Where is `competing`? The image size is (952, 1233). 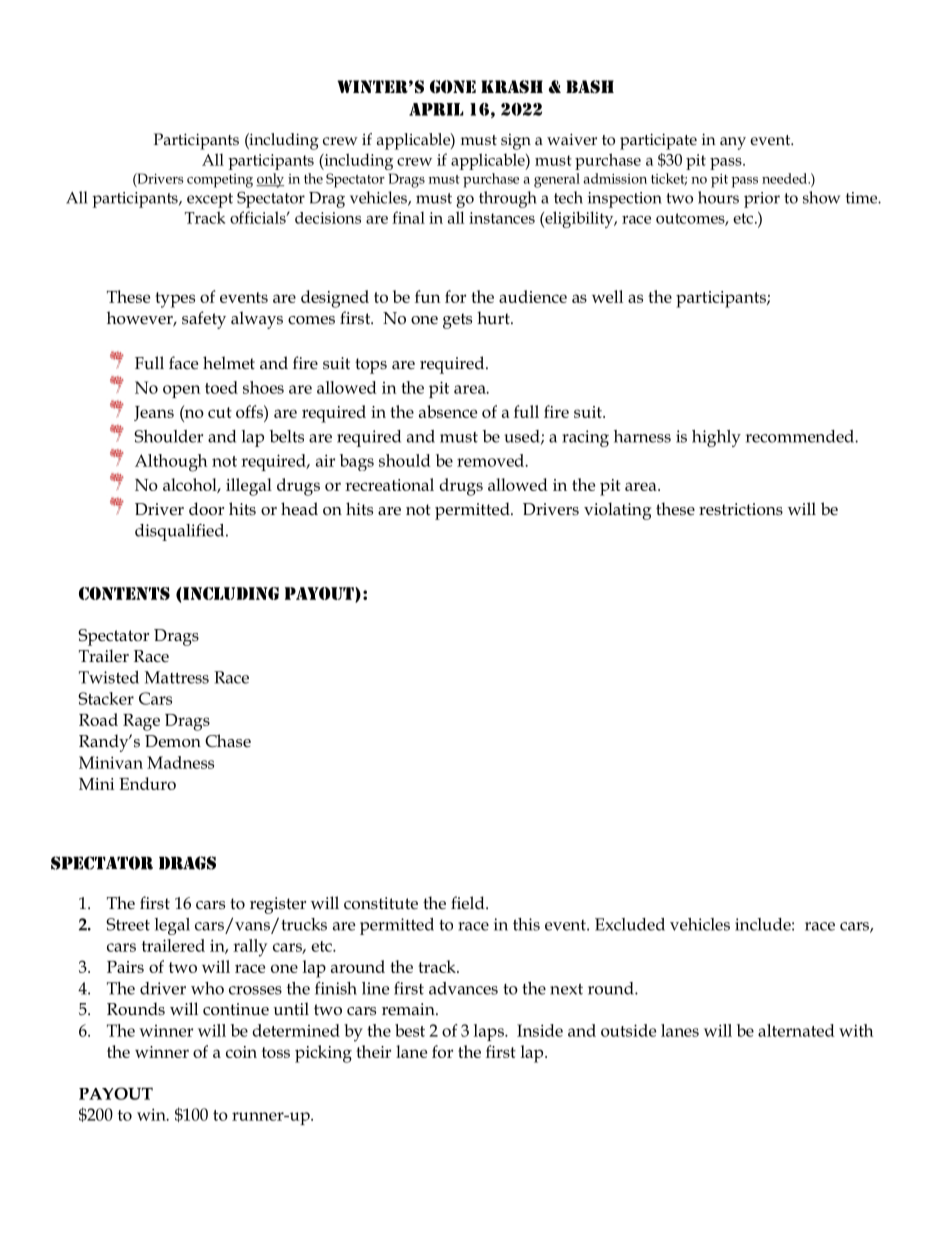
competing is located at coordinates (220, 181).
